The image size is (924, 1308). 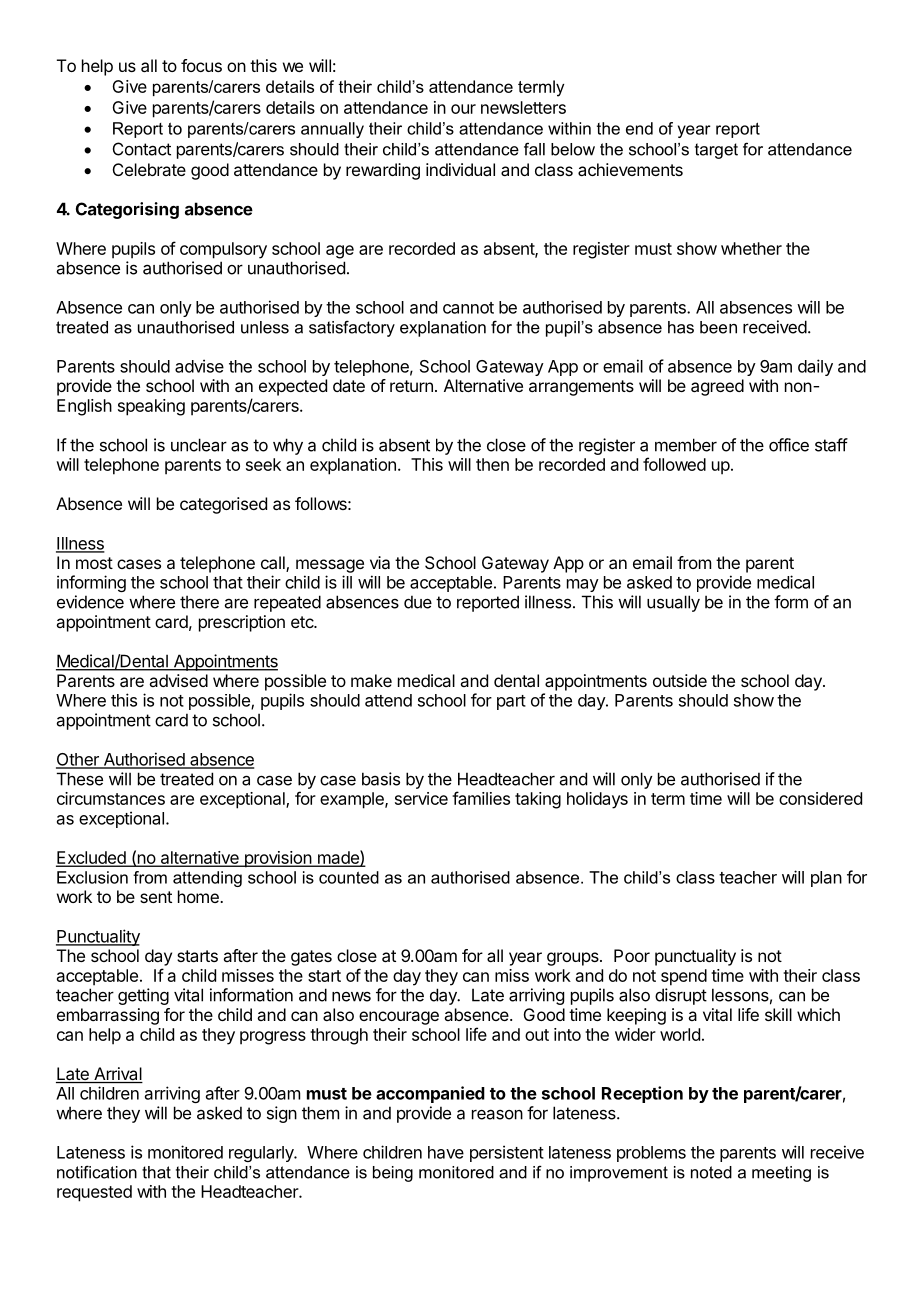 What do you see at coordinates (673, 603) in the page?
I see `usually` at bounding box center [673, 603].
